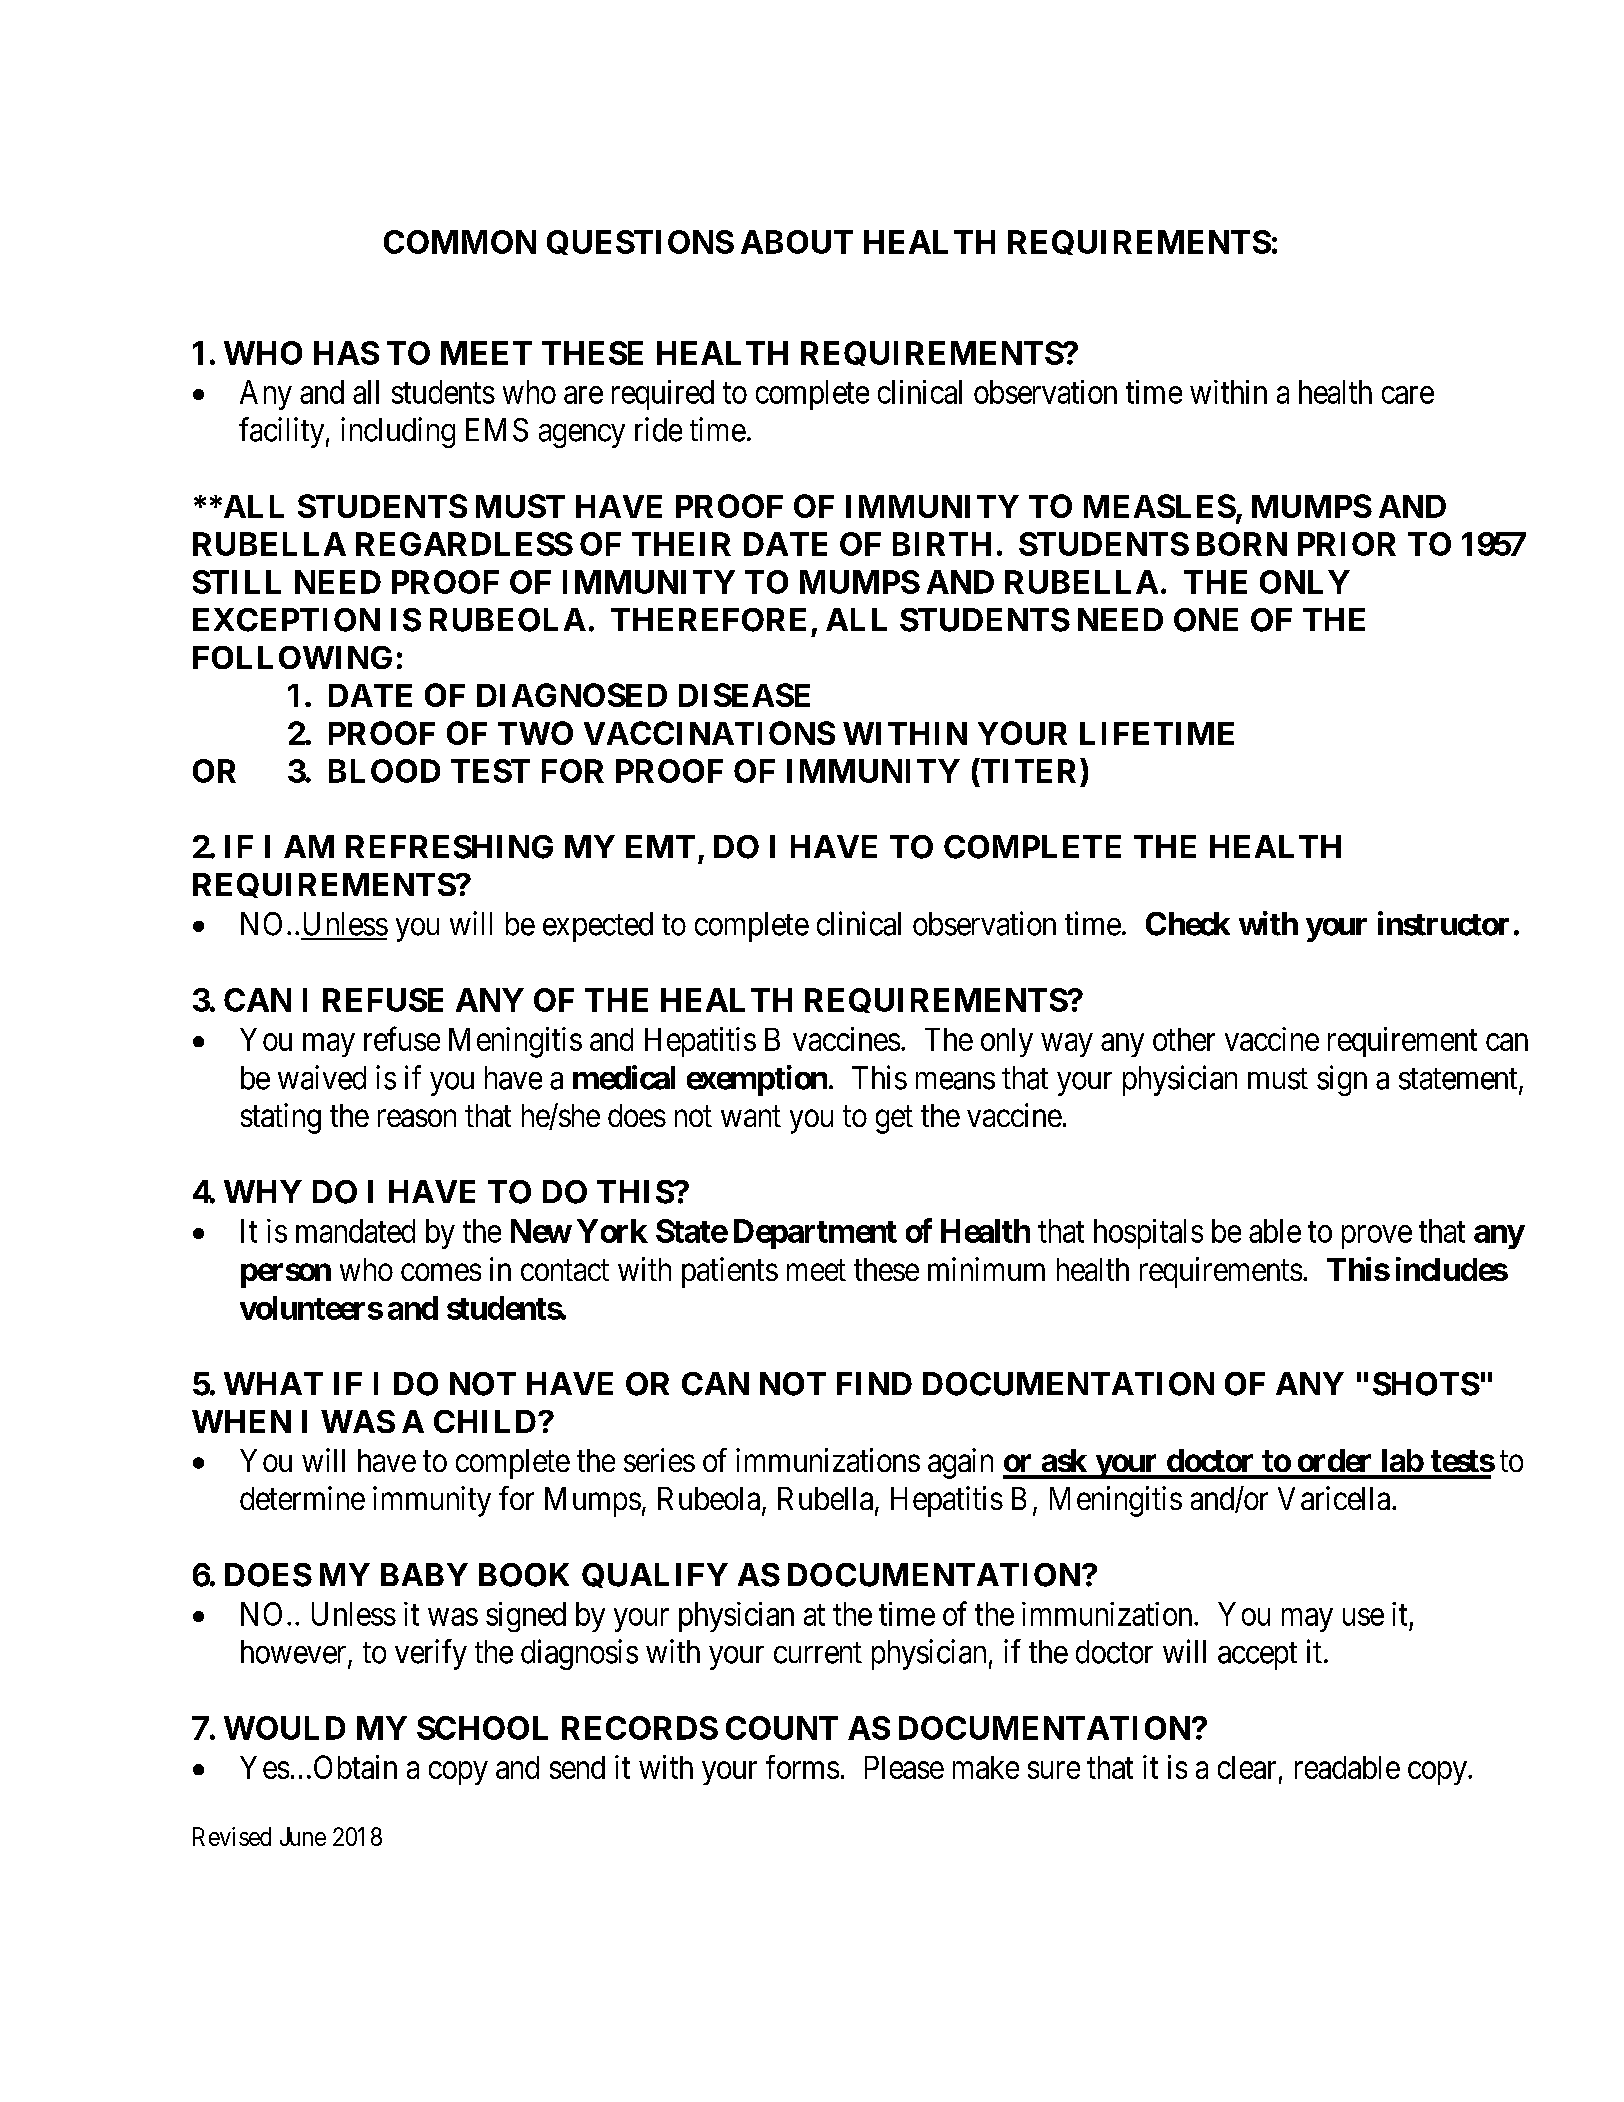  What do you see at coordinates (874, 1383) in the page?
I see `FIND` at bounding box center [874, 1383].
